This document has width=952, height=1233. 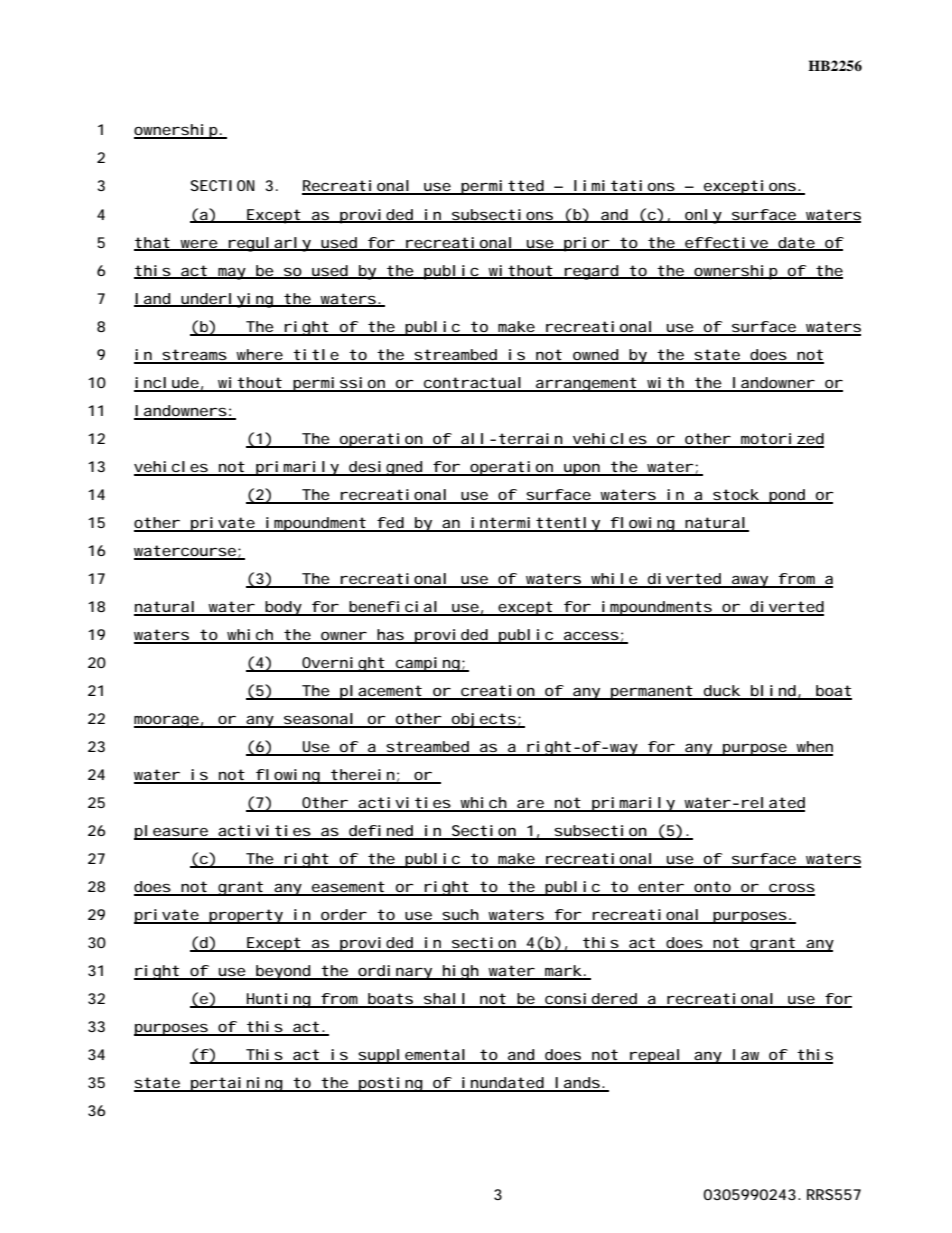 What do you see at coordinates (703, 216) in the document?
I see `only` at bounding box center [703, 216].
